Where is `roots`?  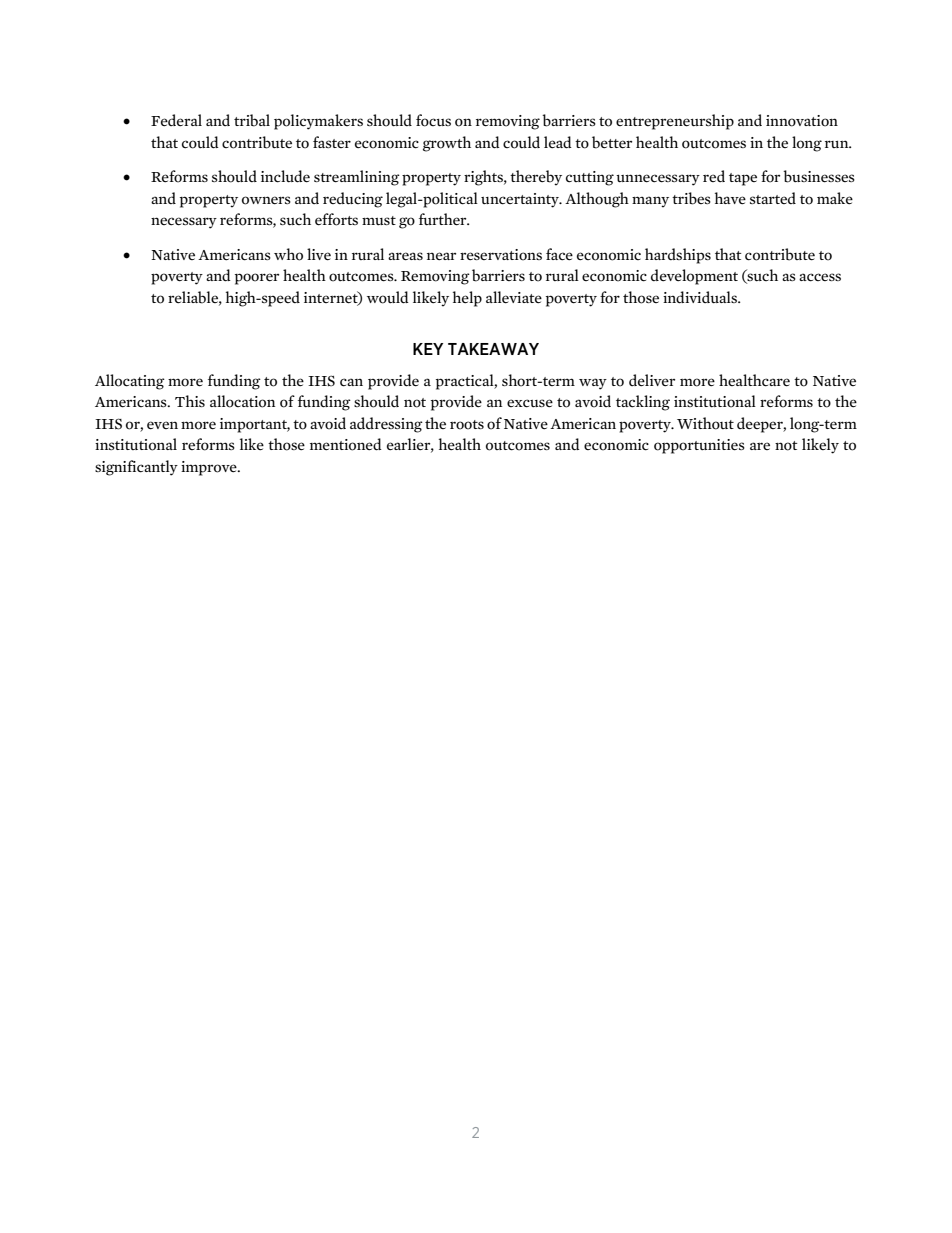
roots is located at coordinates (467, 425).
